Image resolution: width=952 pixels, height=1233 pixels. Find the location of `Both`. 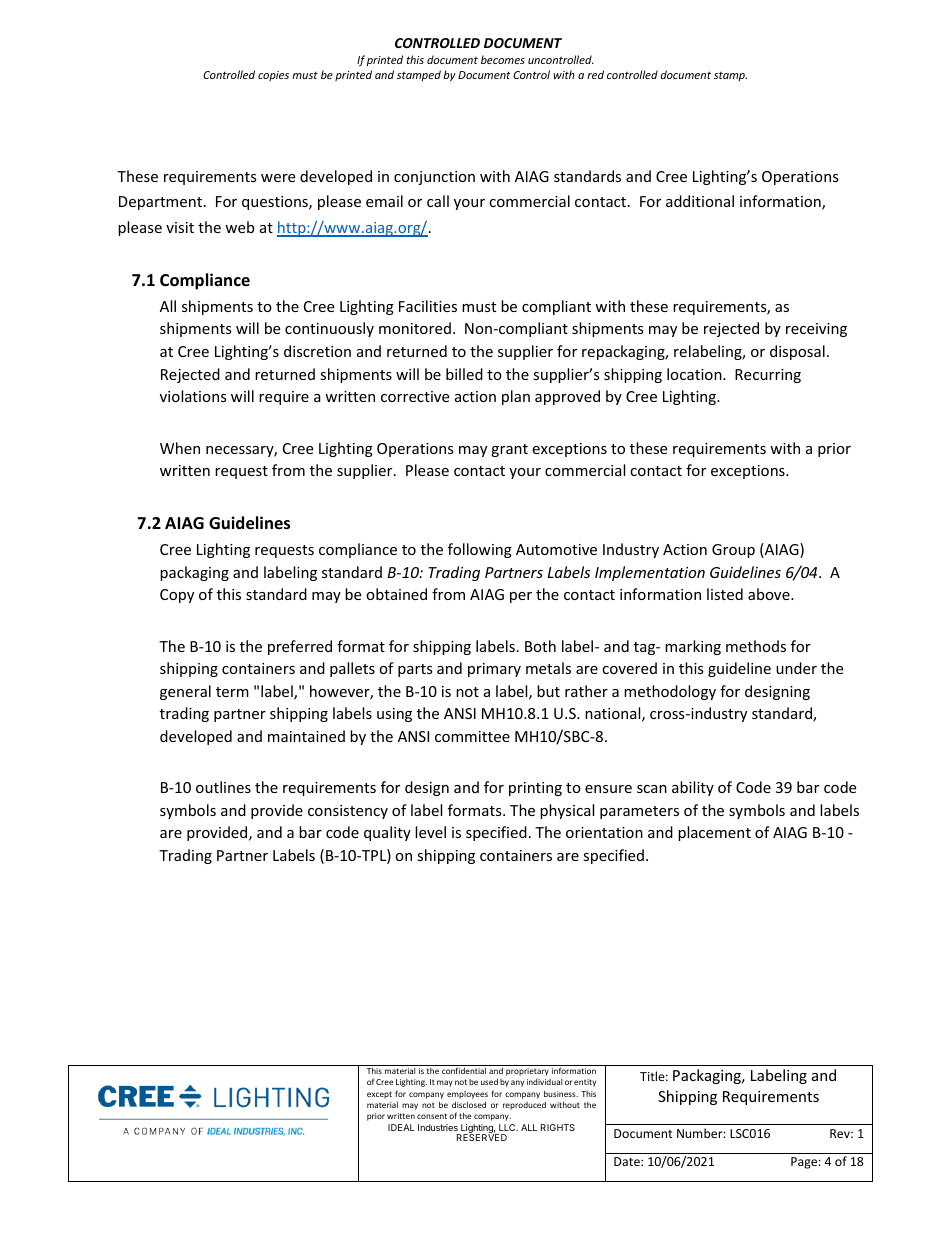

Both is located at coordinates (540, 646).
